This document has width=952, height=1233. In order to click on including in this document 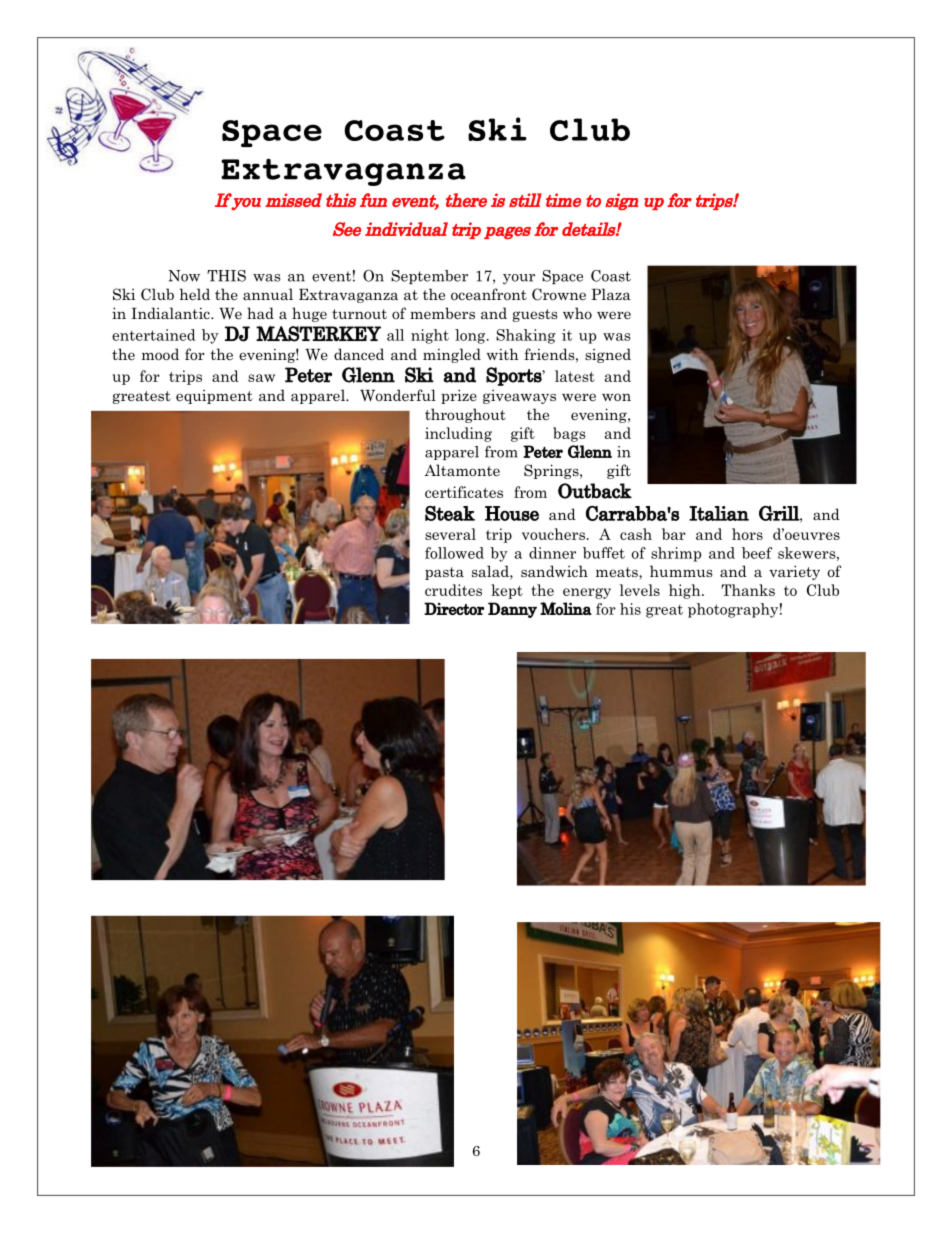, I will do `click(458, 434)`.
